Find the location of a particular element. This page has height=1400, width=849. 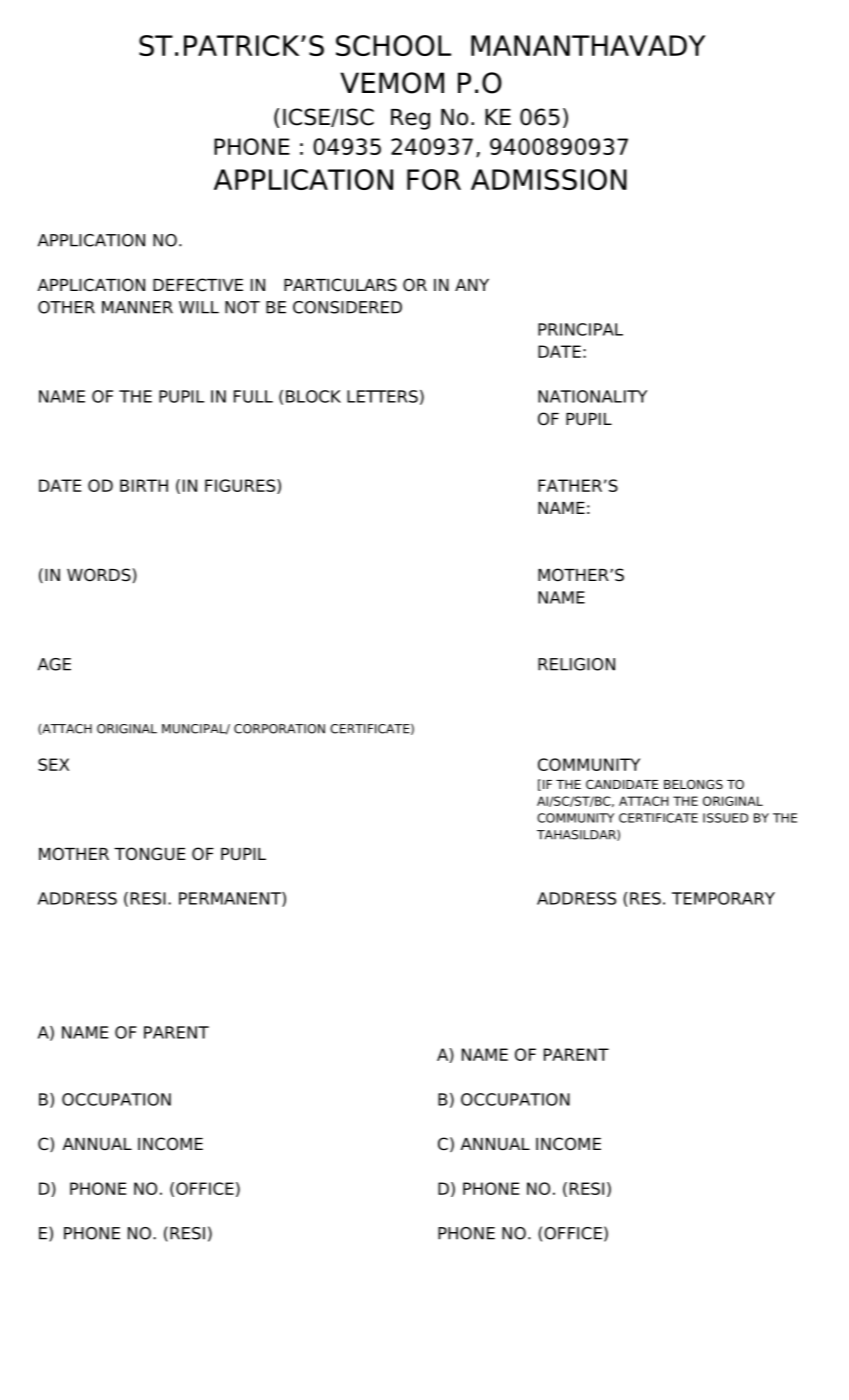

RELIGION is located at coordinates (576, 664).
